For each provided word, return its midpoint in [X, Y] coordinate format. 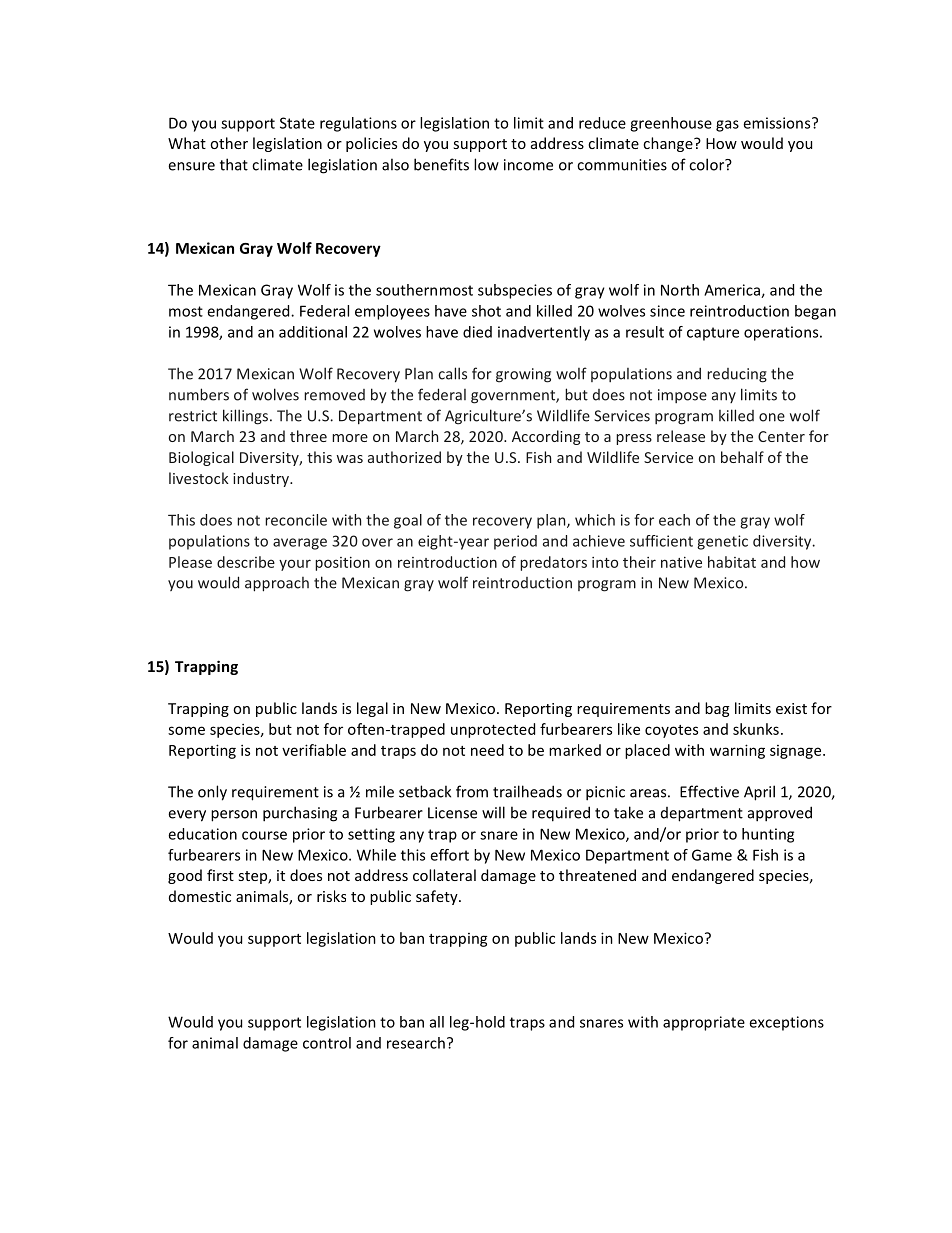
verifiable [314, 750]
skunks [756, 729]
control [327, 1043]
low [486, 164]
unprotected [493, 730]
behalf [742, 457]
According [546, 437]
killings [247, 417]
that [234, 164]
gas [727, 126]
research [416, 1043]
